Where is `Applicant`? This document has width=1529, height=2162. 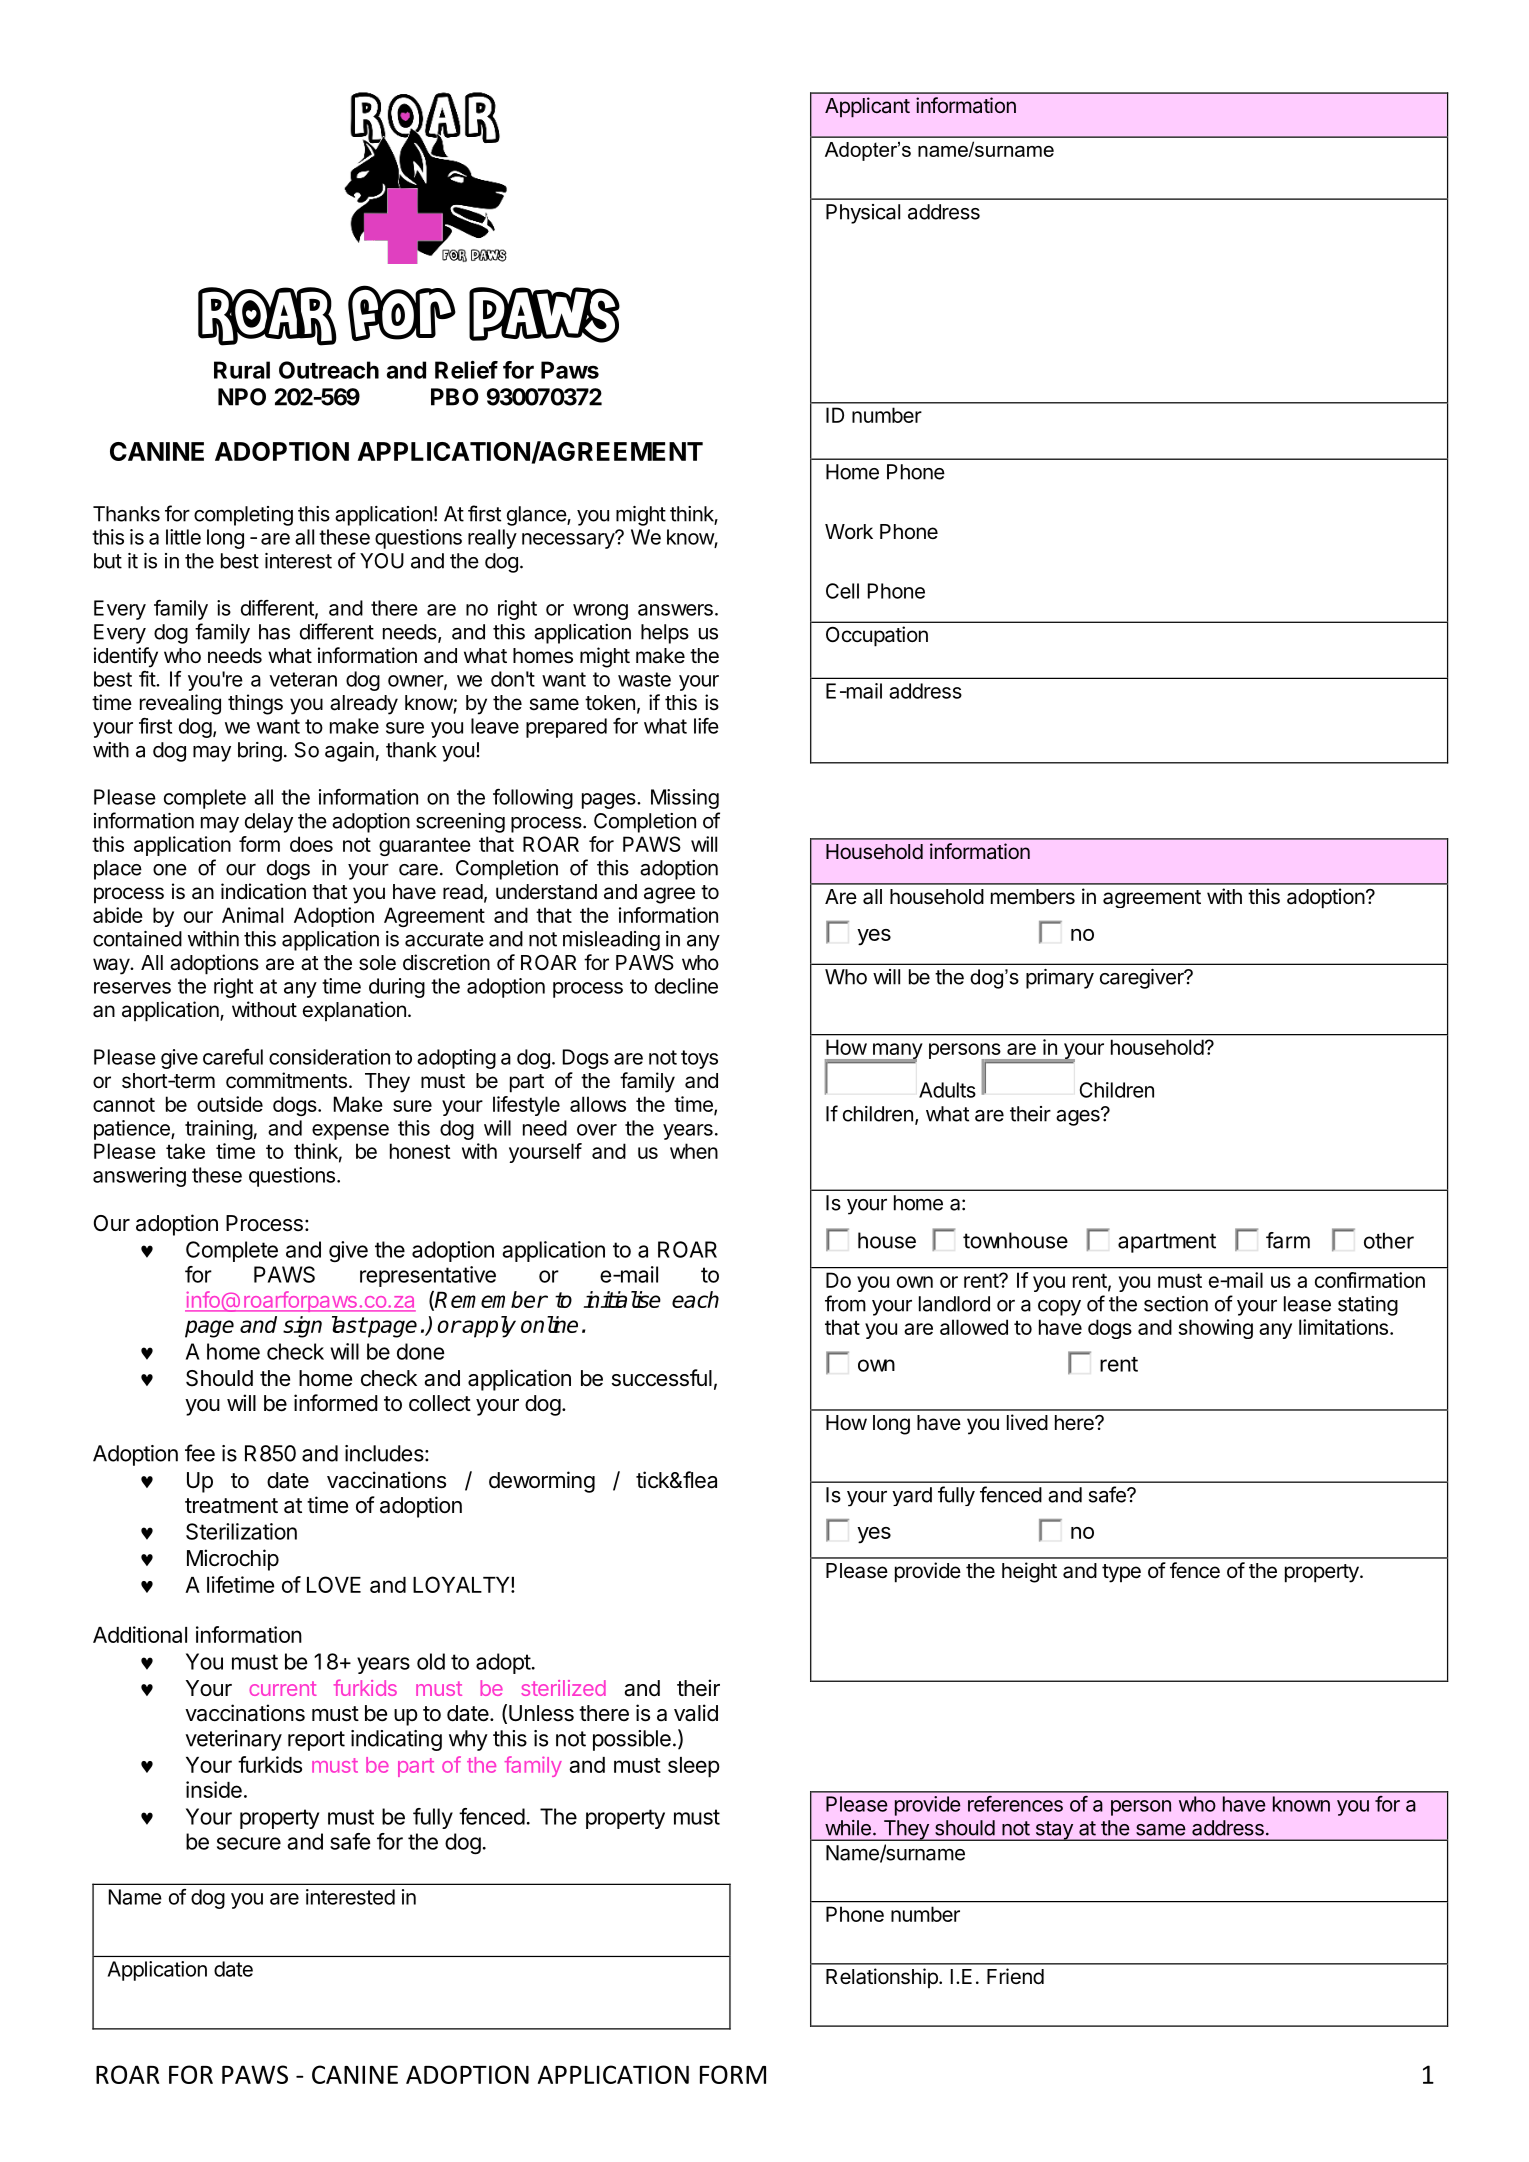 Applicant is located at coordinates (867, 107).
